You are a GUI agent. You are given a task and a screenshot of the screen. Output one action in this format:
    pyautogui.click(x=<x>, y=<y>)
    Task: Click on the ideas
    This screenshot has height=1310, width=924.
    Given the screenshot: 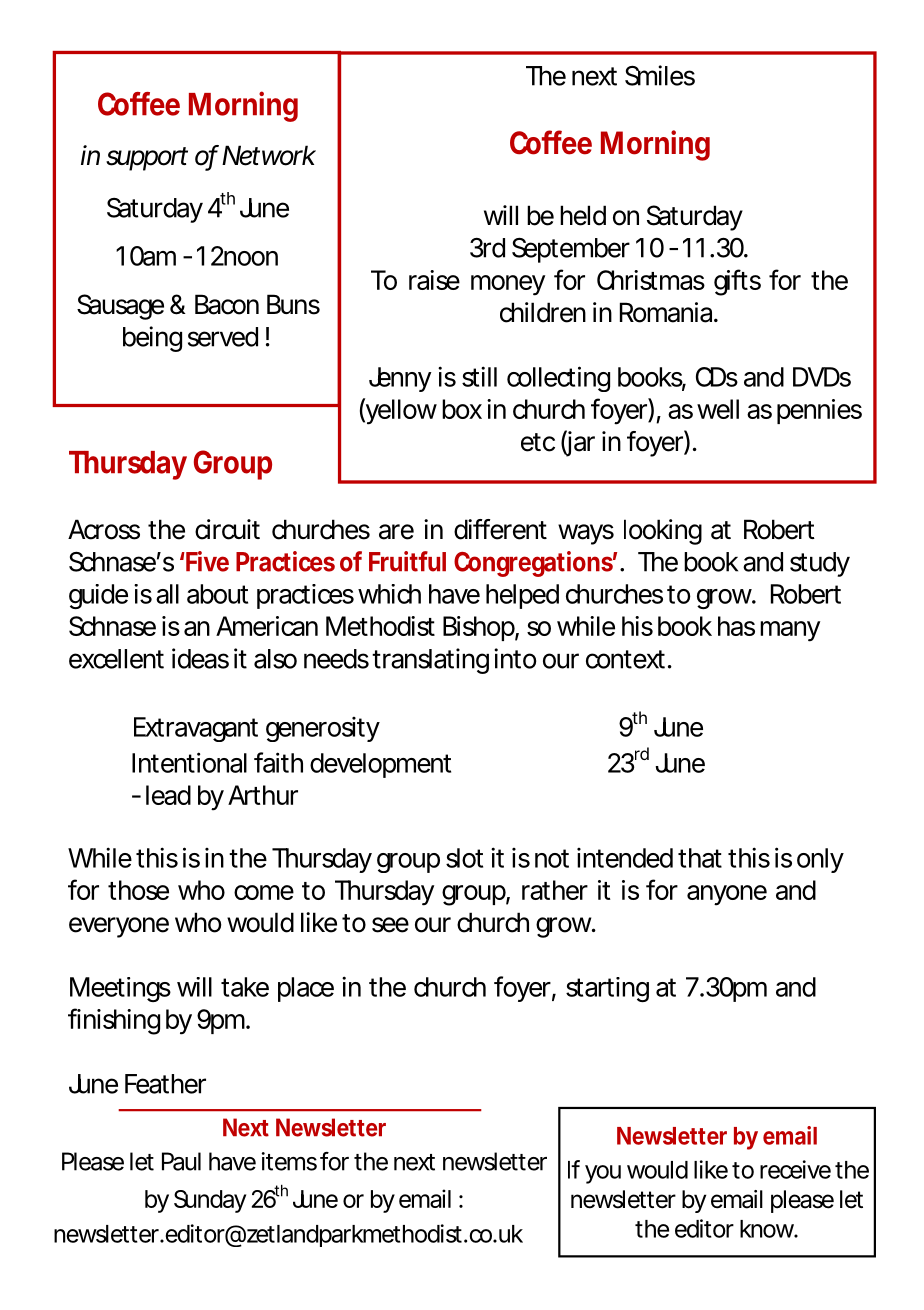 What is the action you would take?
    pyautogui.click(x=200, y=658)
